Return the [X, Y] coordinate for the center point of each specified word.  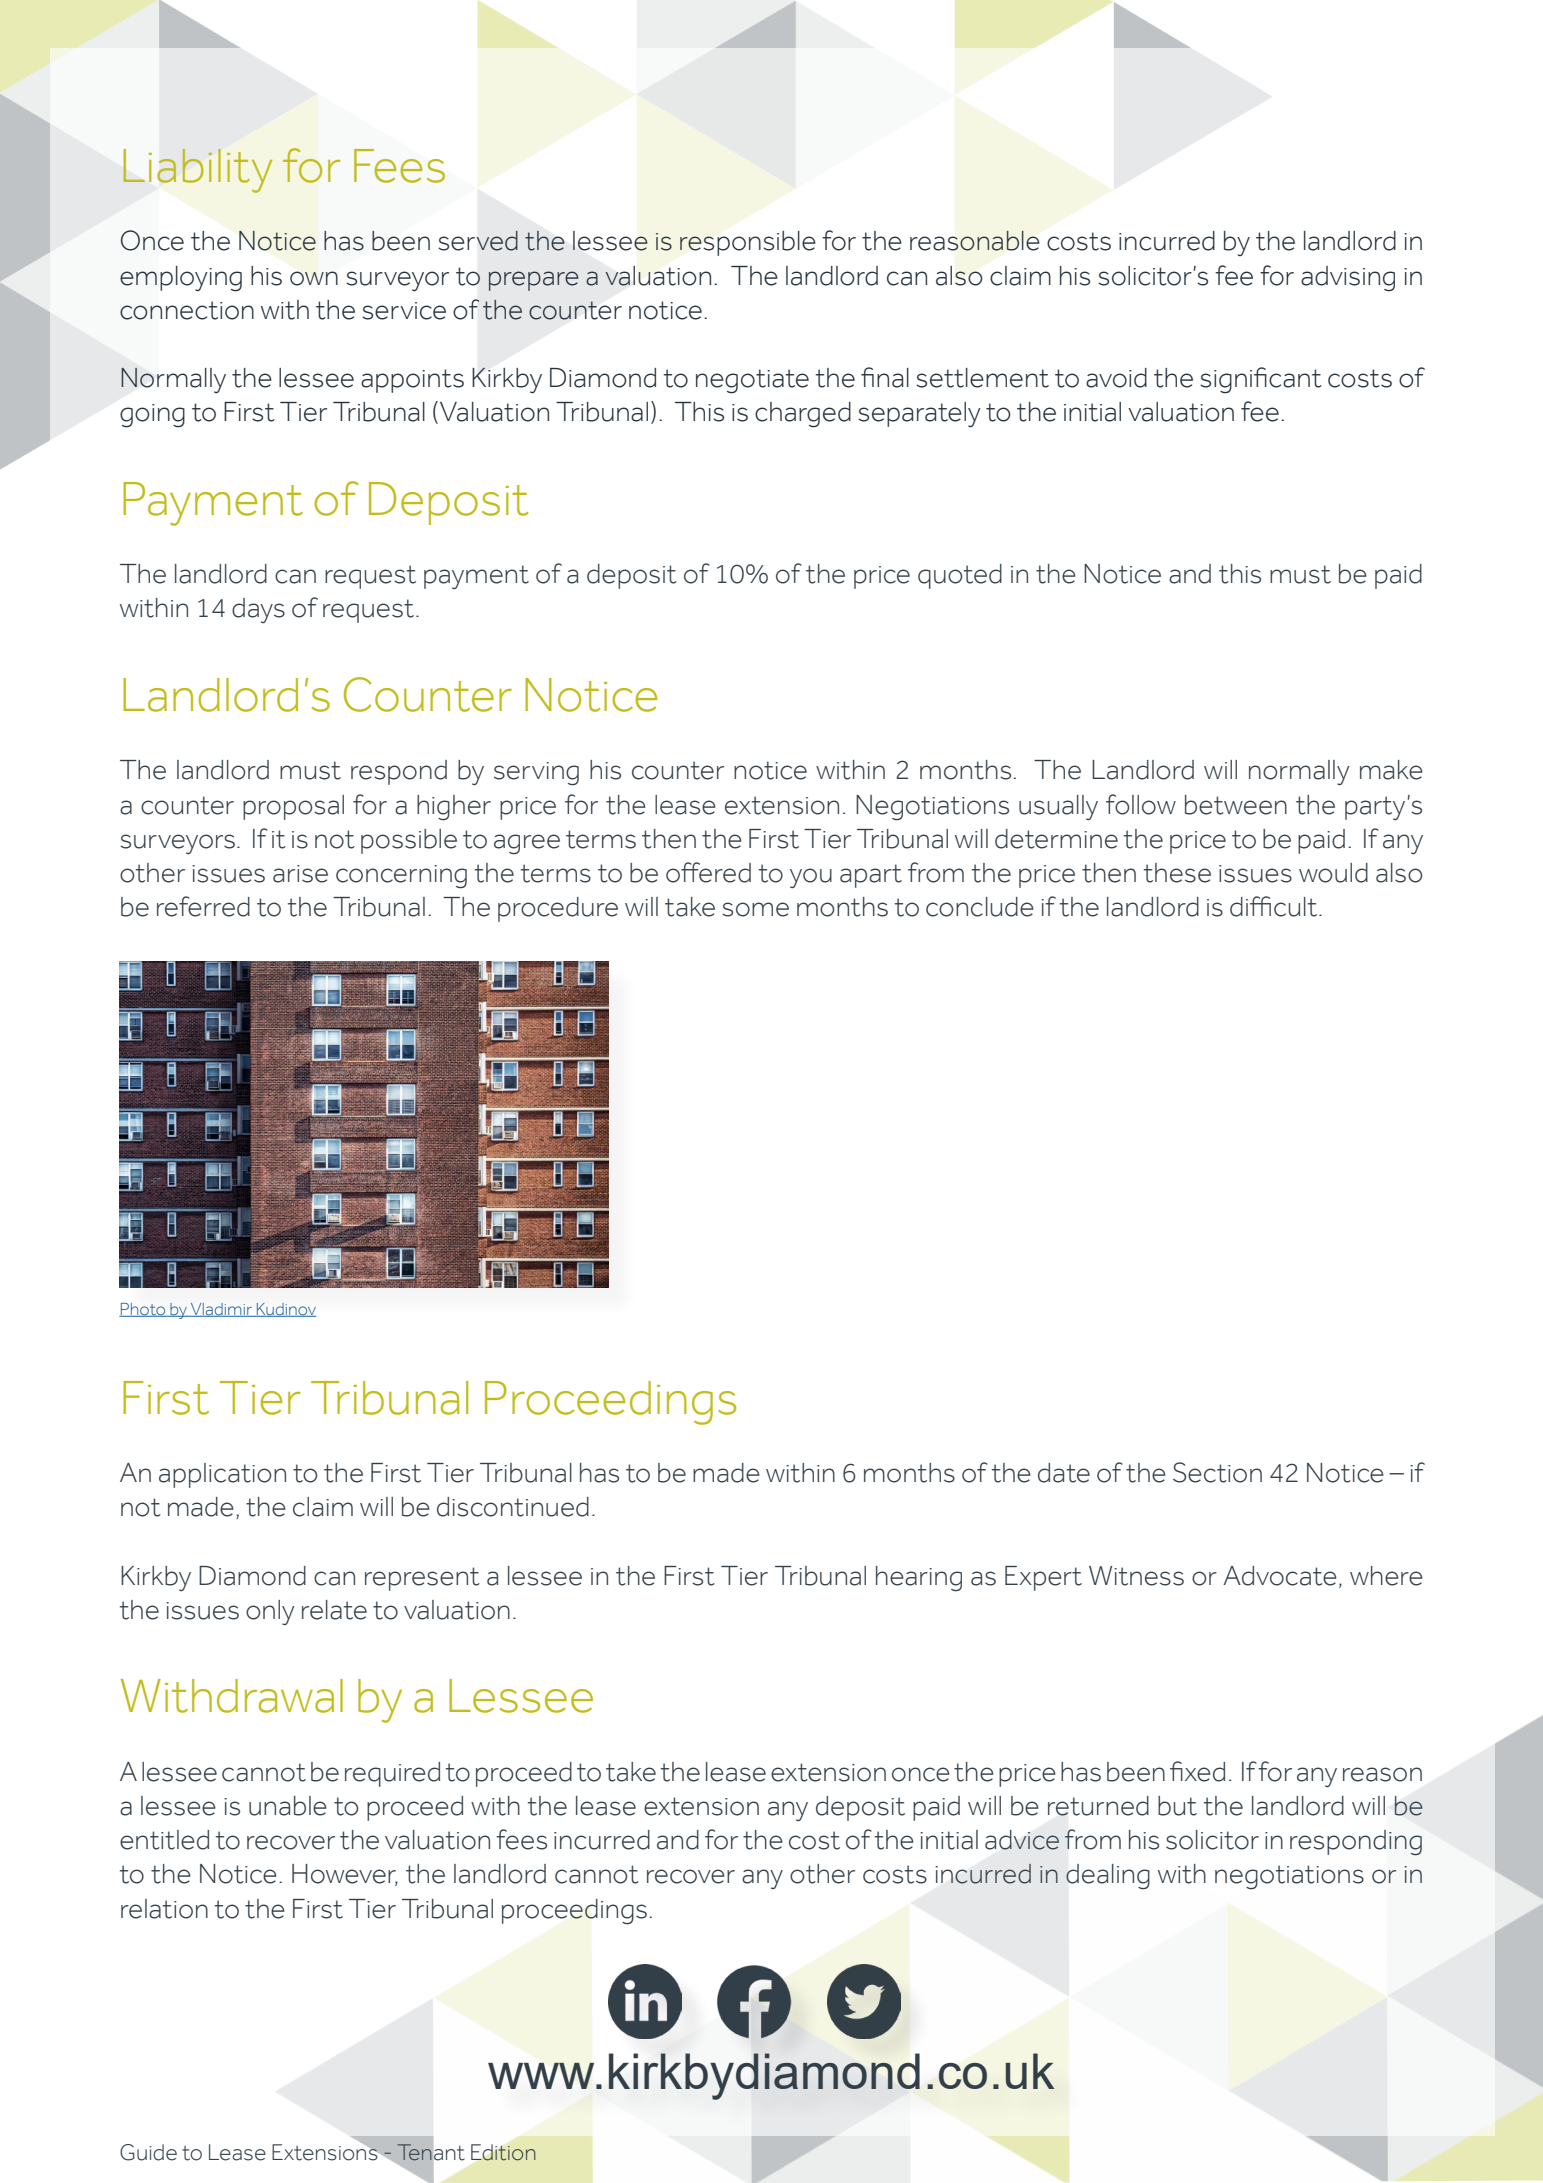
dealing [1108, 1876]
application [222, 1475]
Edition [503, 2152]
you [811, 878]
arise [300, 874]
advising [1348, 279]
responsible [748, 243]
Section [1217, 1472]
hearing [919, 1579]
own [314, 278]
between [1236, 805]
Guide [148, 2152]
